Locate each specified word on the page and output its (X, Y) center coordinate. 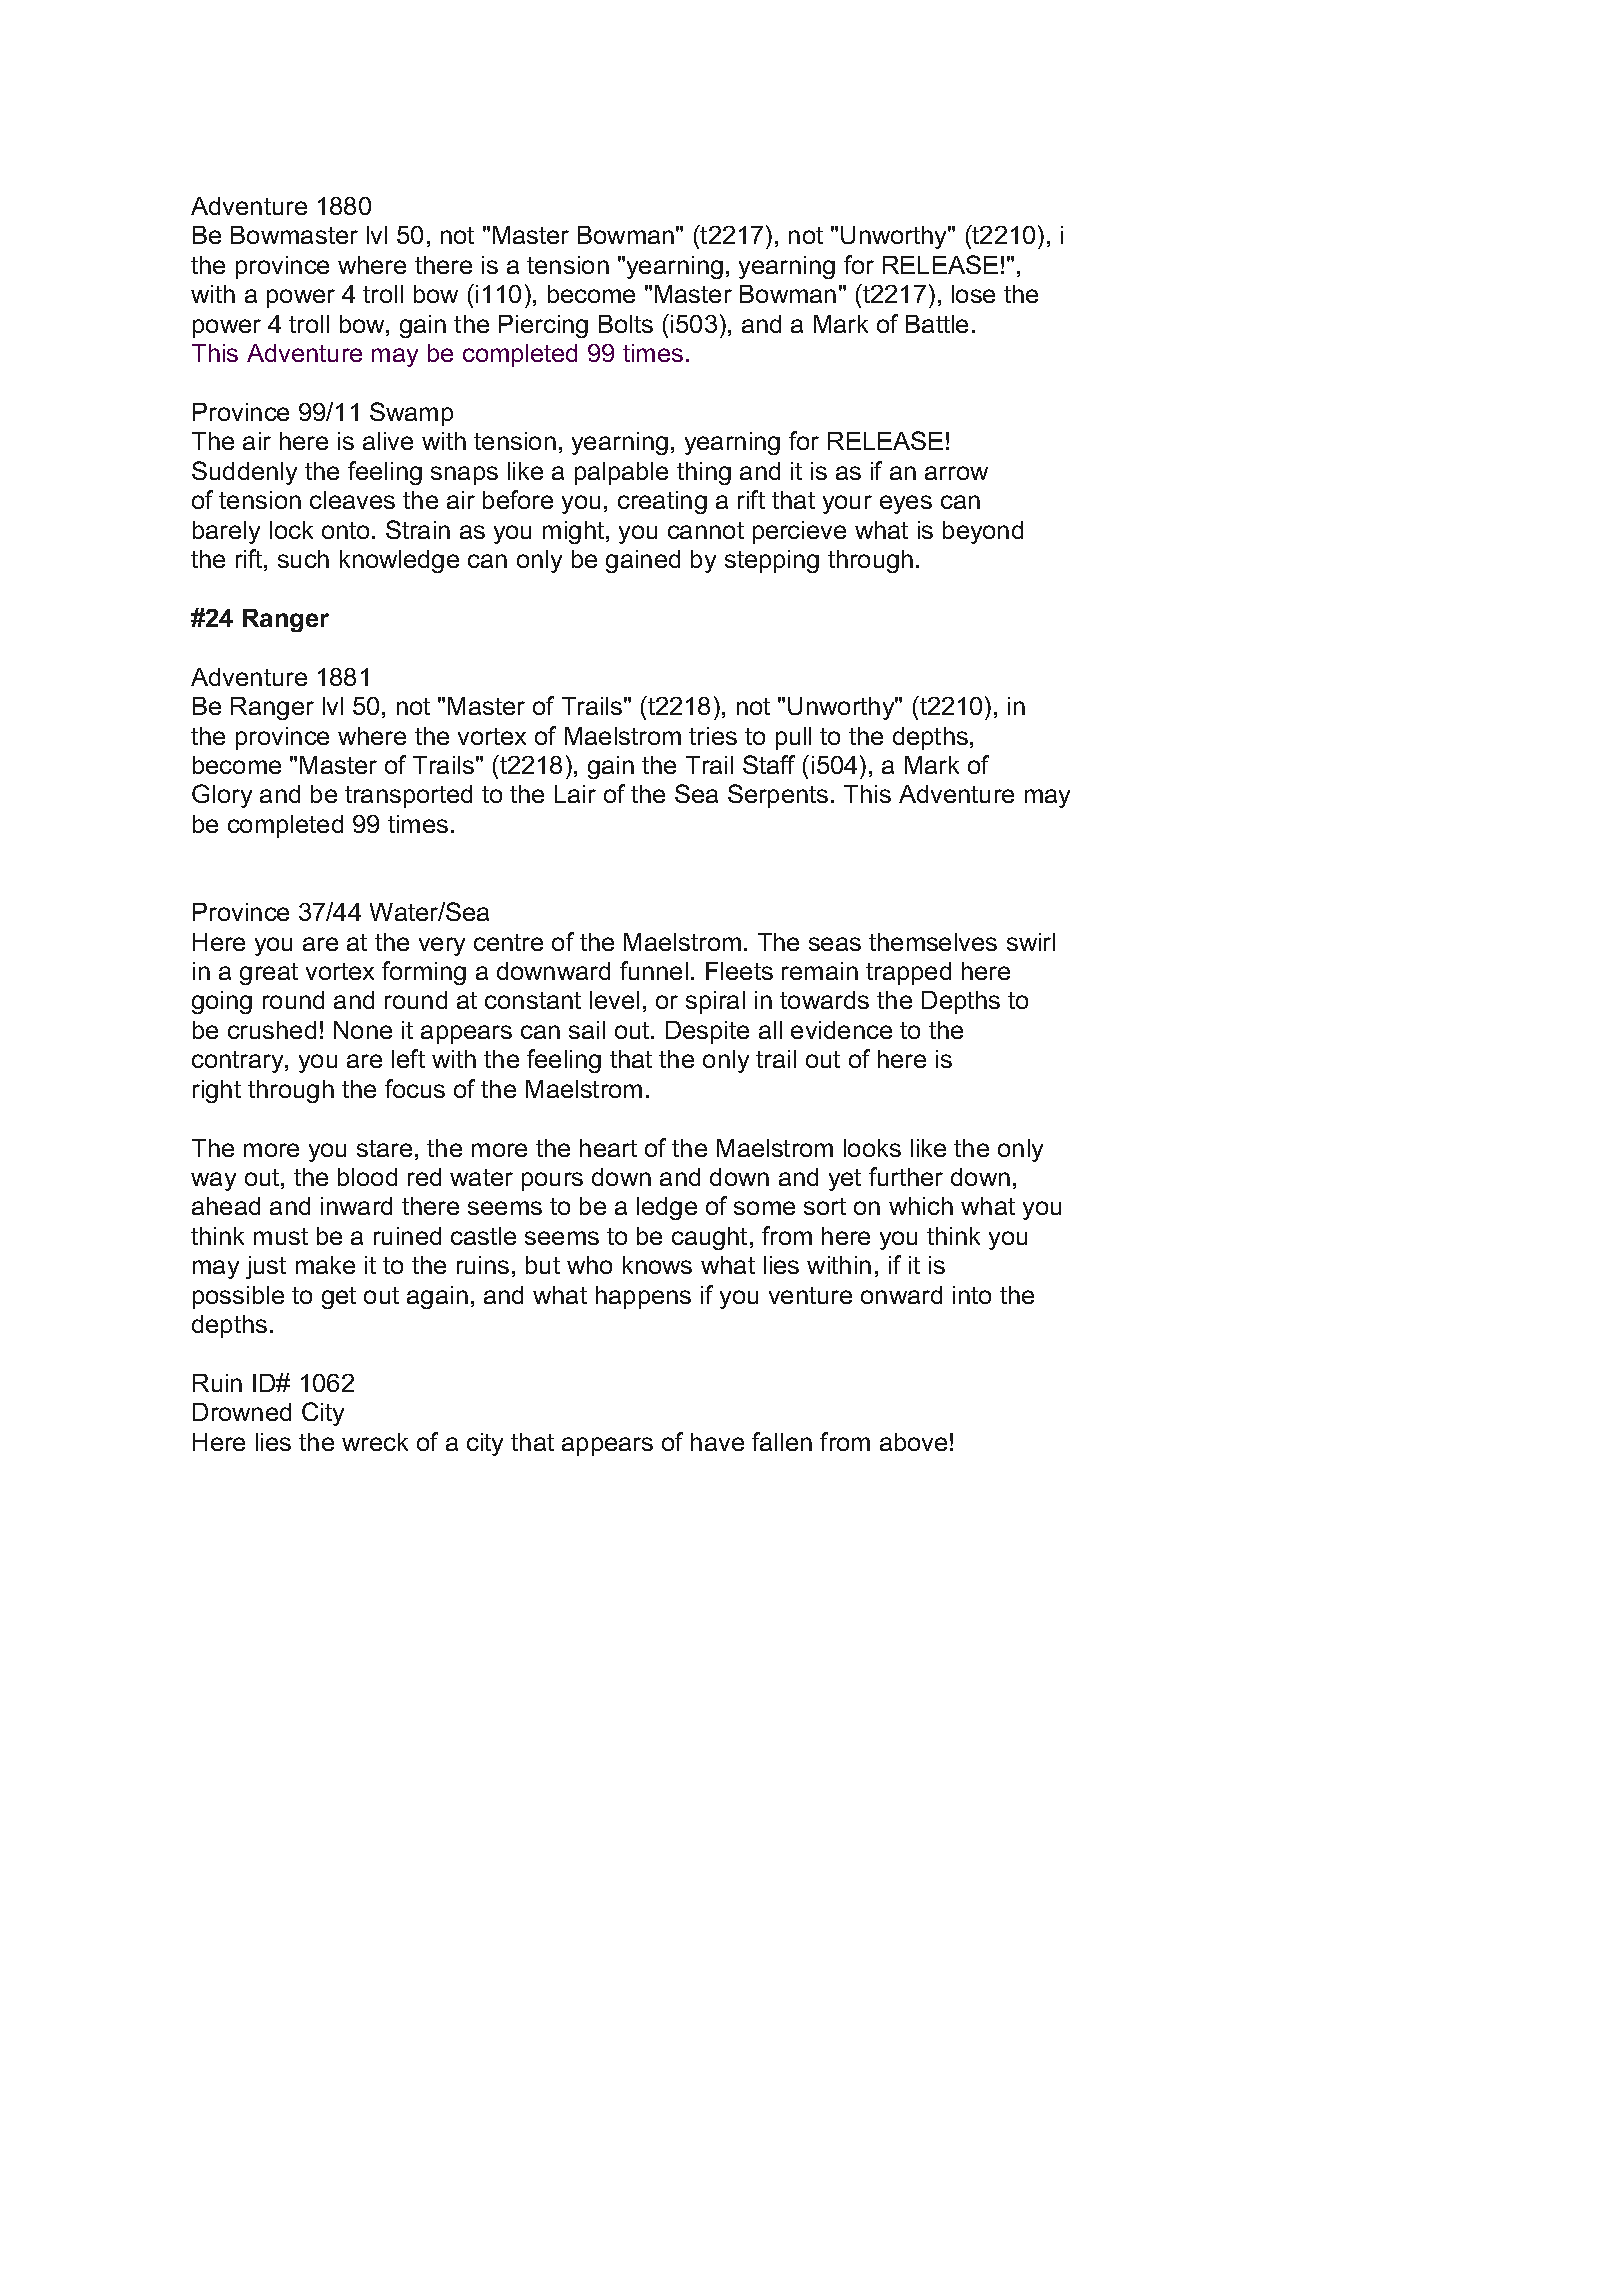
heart (608, 1148)
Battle (937, 324)
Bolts (626, 324)
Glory (222, 796)
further (906, 1176)
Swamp (411, 414)
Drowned (242, 1412)
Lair (575, 794)
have (717, 1442)
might (575, 532)
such (303, 559)
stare (384, 1148)
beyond (983, 532)
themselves (933, 942)
